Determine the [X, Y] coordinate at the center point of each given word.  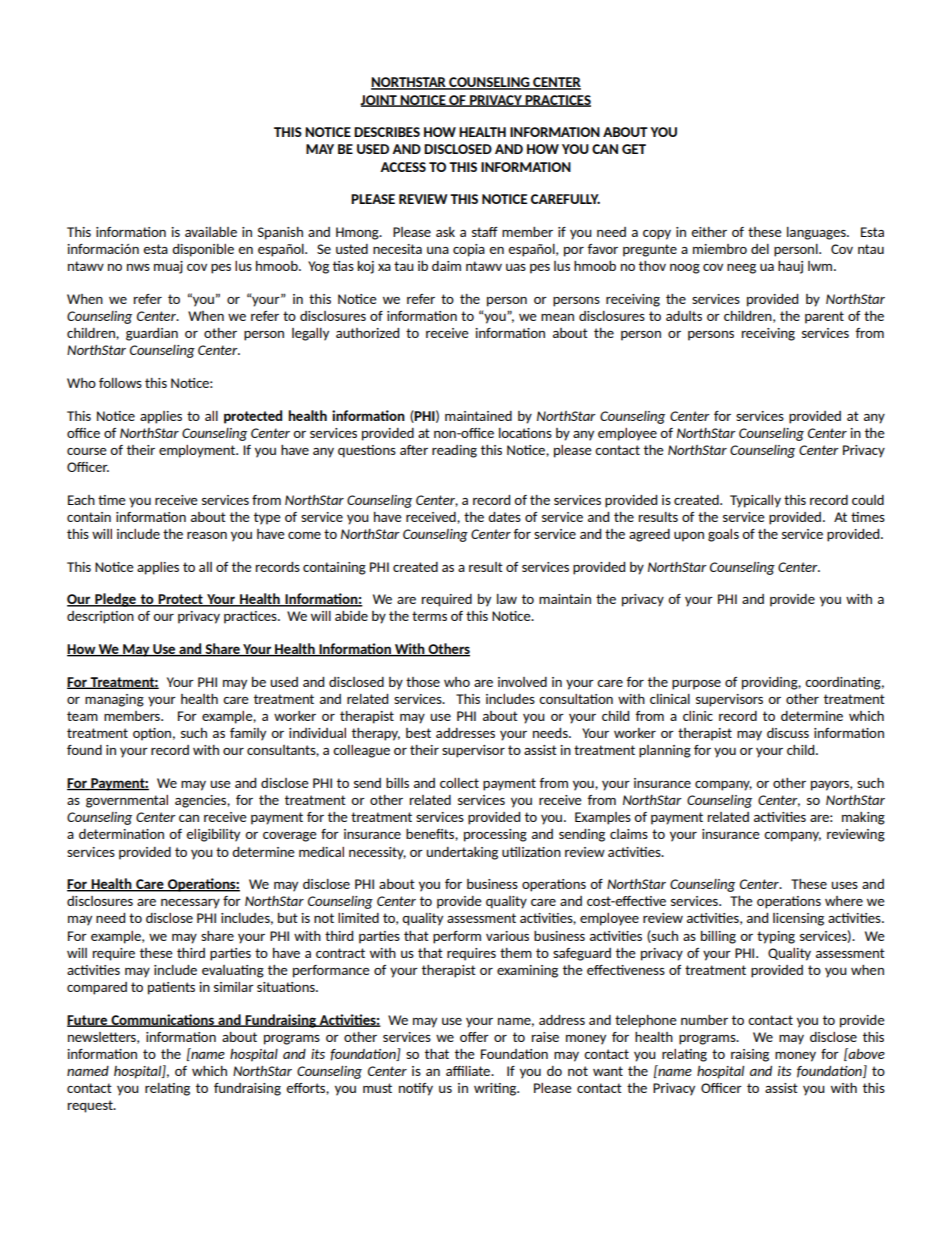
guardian [152, 334]
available [211, 232]
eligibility [213, 835]
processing [495, 835]
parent [824, 317]
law [507, 599]
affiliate [469, 1071]
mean [557, 317]
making [863, 818]
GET [634, 149]
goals [723, 535]
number [704, 1020]
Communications [162, 1020]
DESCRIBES [387, 132]
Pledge [115, 600]
